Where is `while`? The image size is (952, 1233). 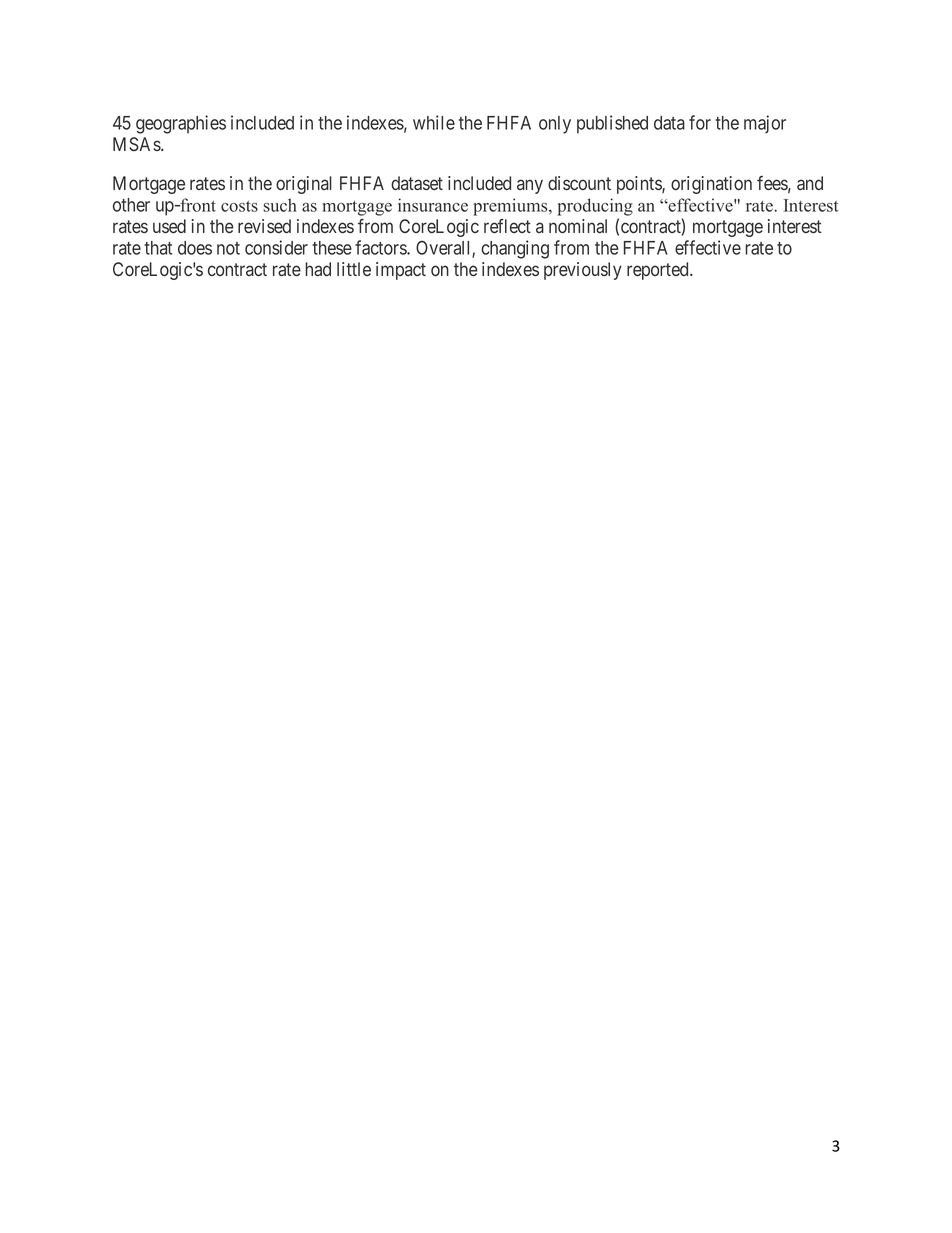
while is located at coordinates (434, 122).
